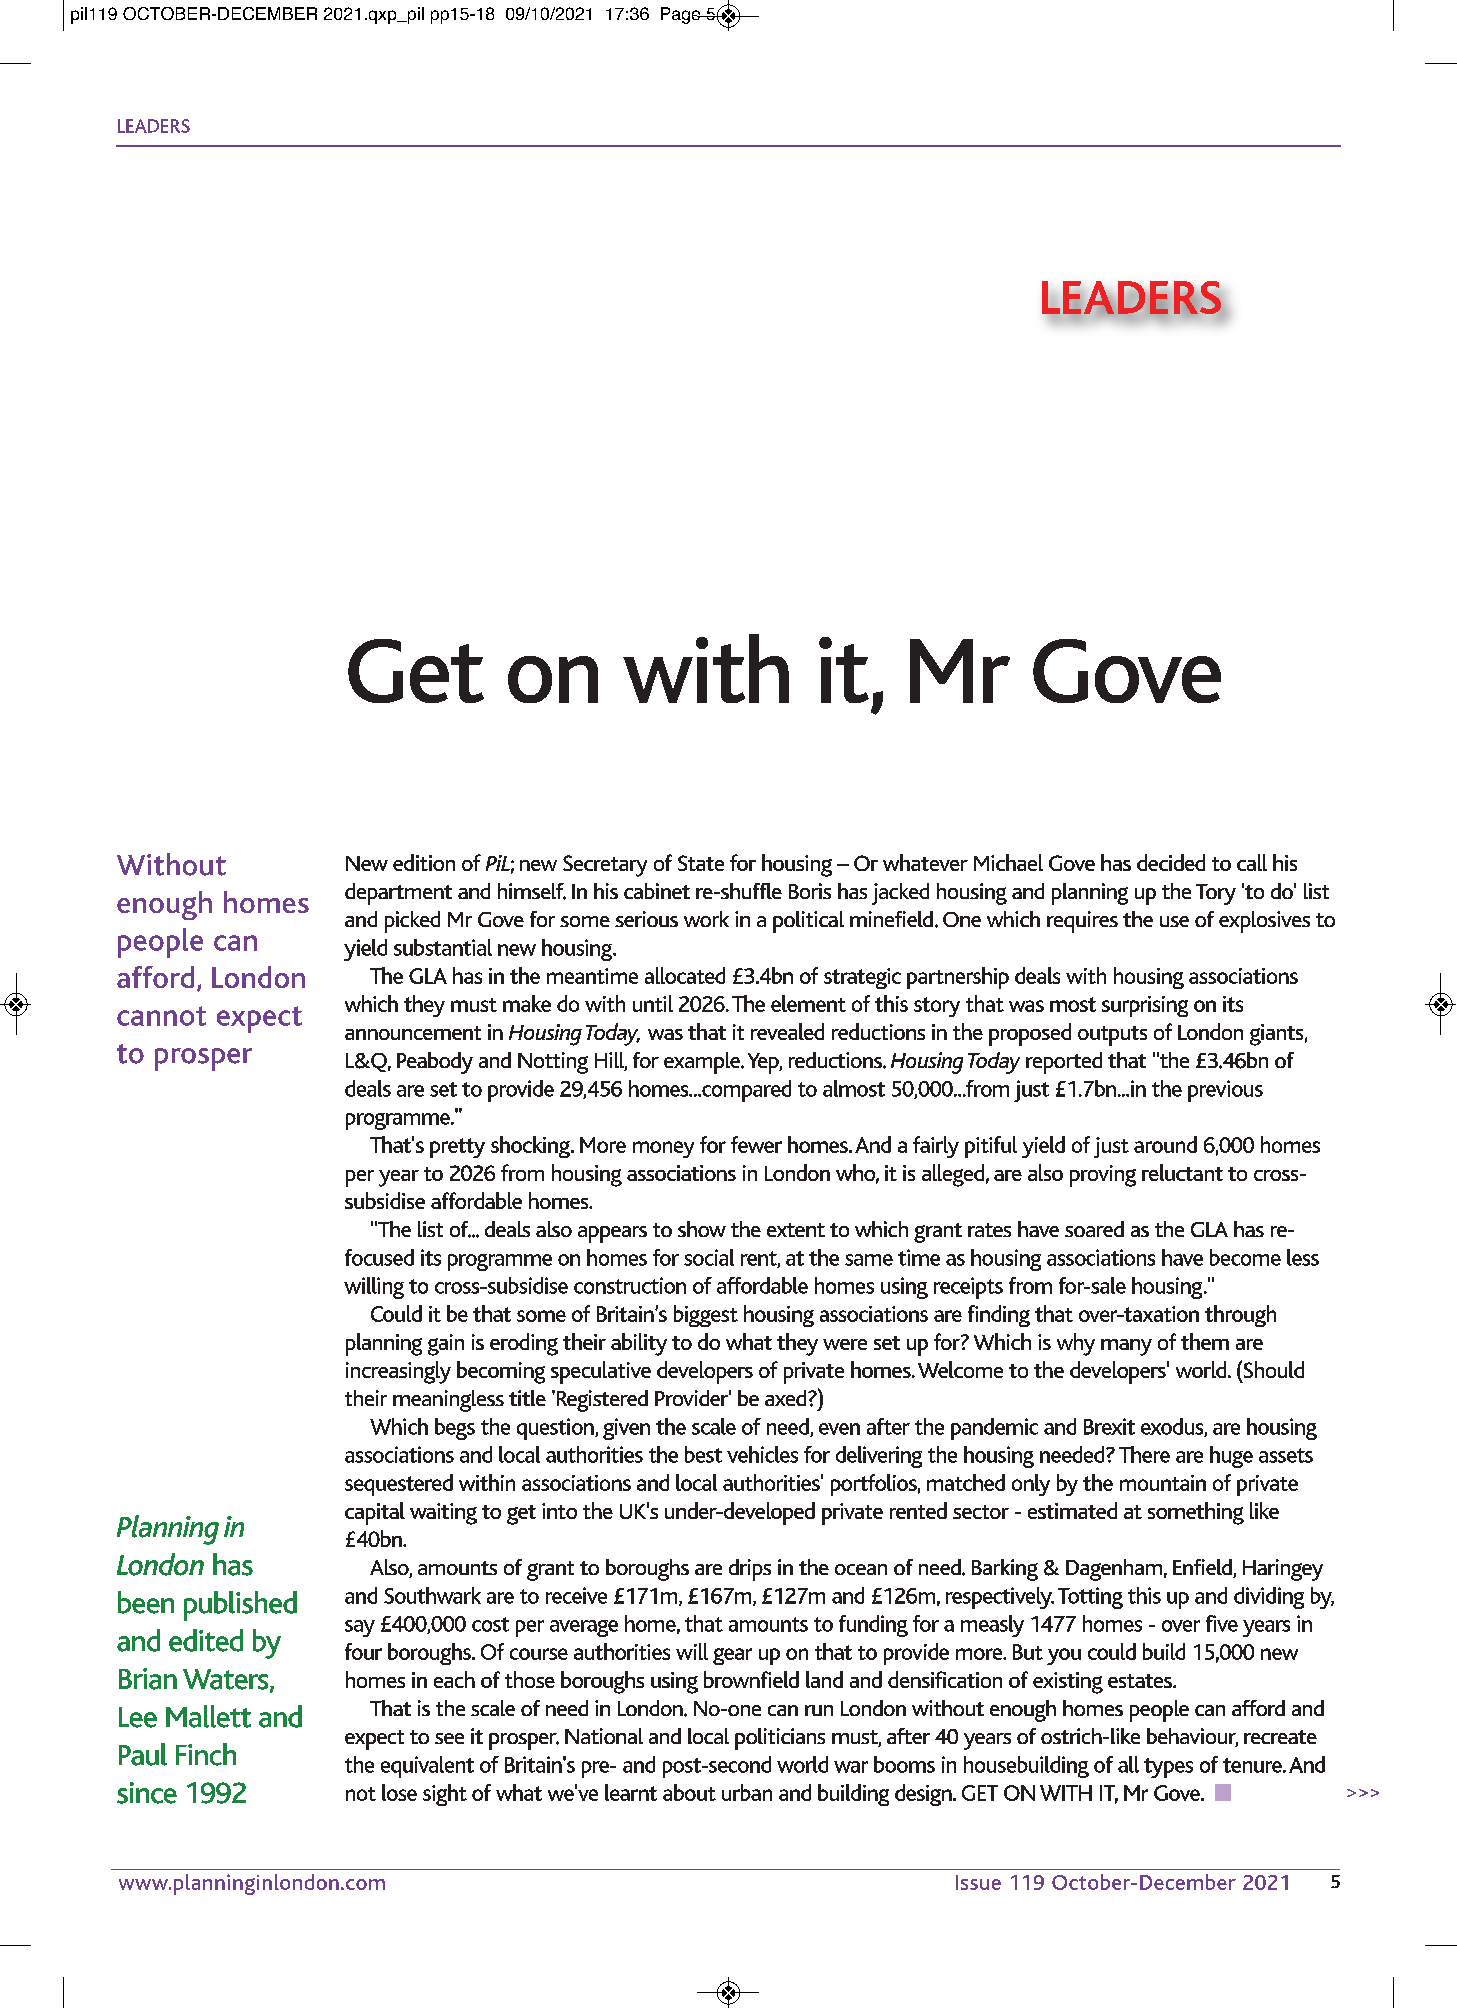 This document has height=2009, width=1457. Describe the element at coordinates (682, 15) in the document. I see `Page` at that location.
